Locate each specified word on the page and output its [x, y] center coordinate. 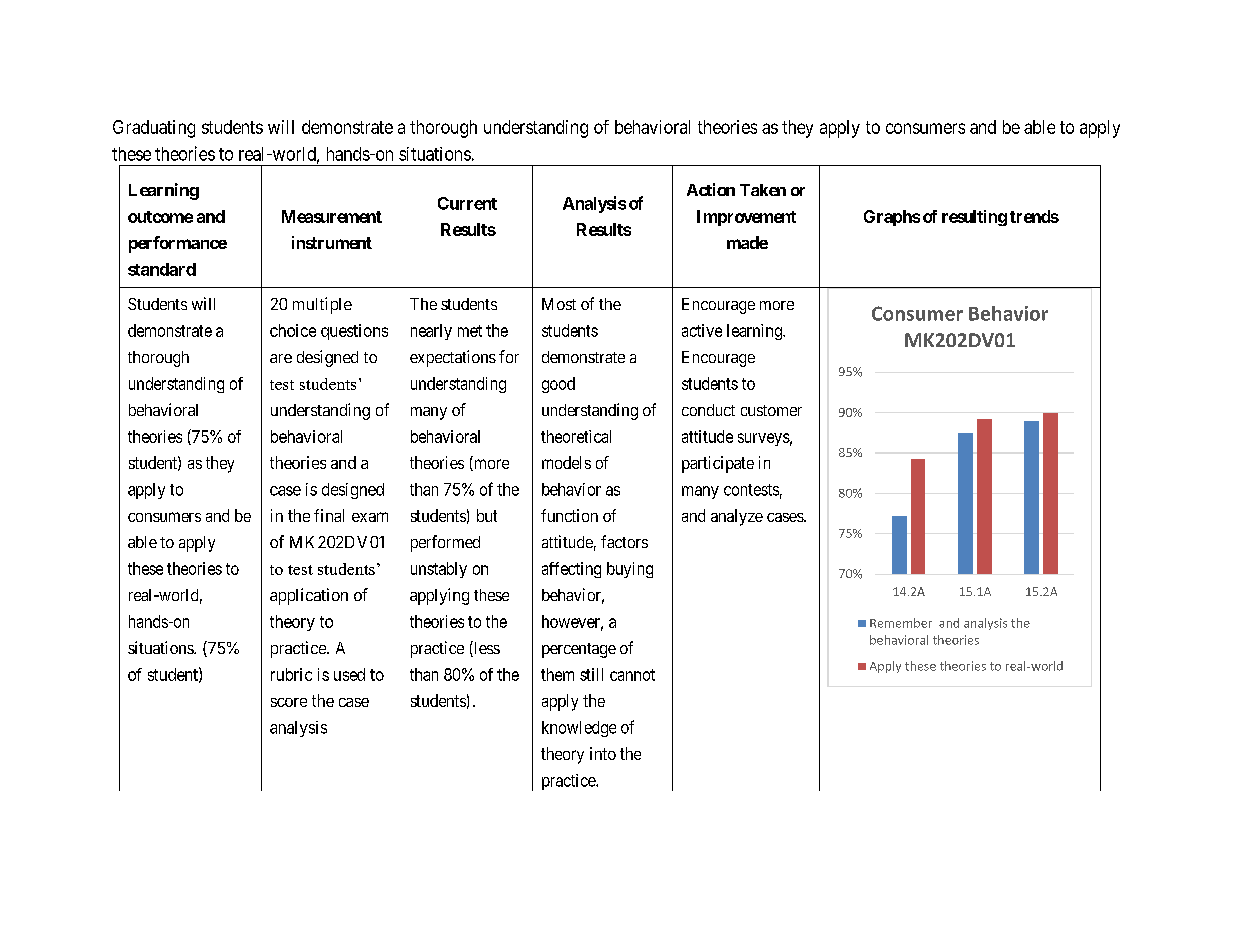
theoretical [576, 436]
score [289, 702]
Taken [763, 190]
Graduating [154, 129]
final [329, 515]
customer [771, 410]
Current [467, 203]
